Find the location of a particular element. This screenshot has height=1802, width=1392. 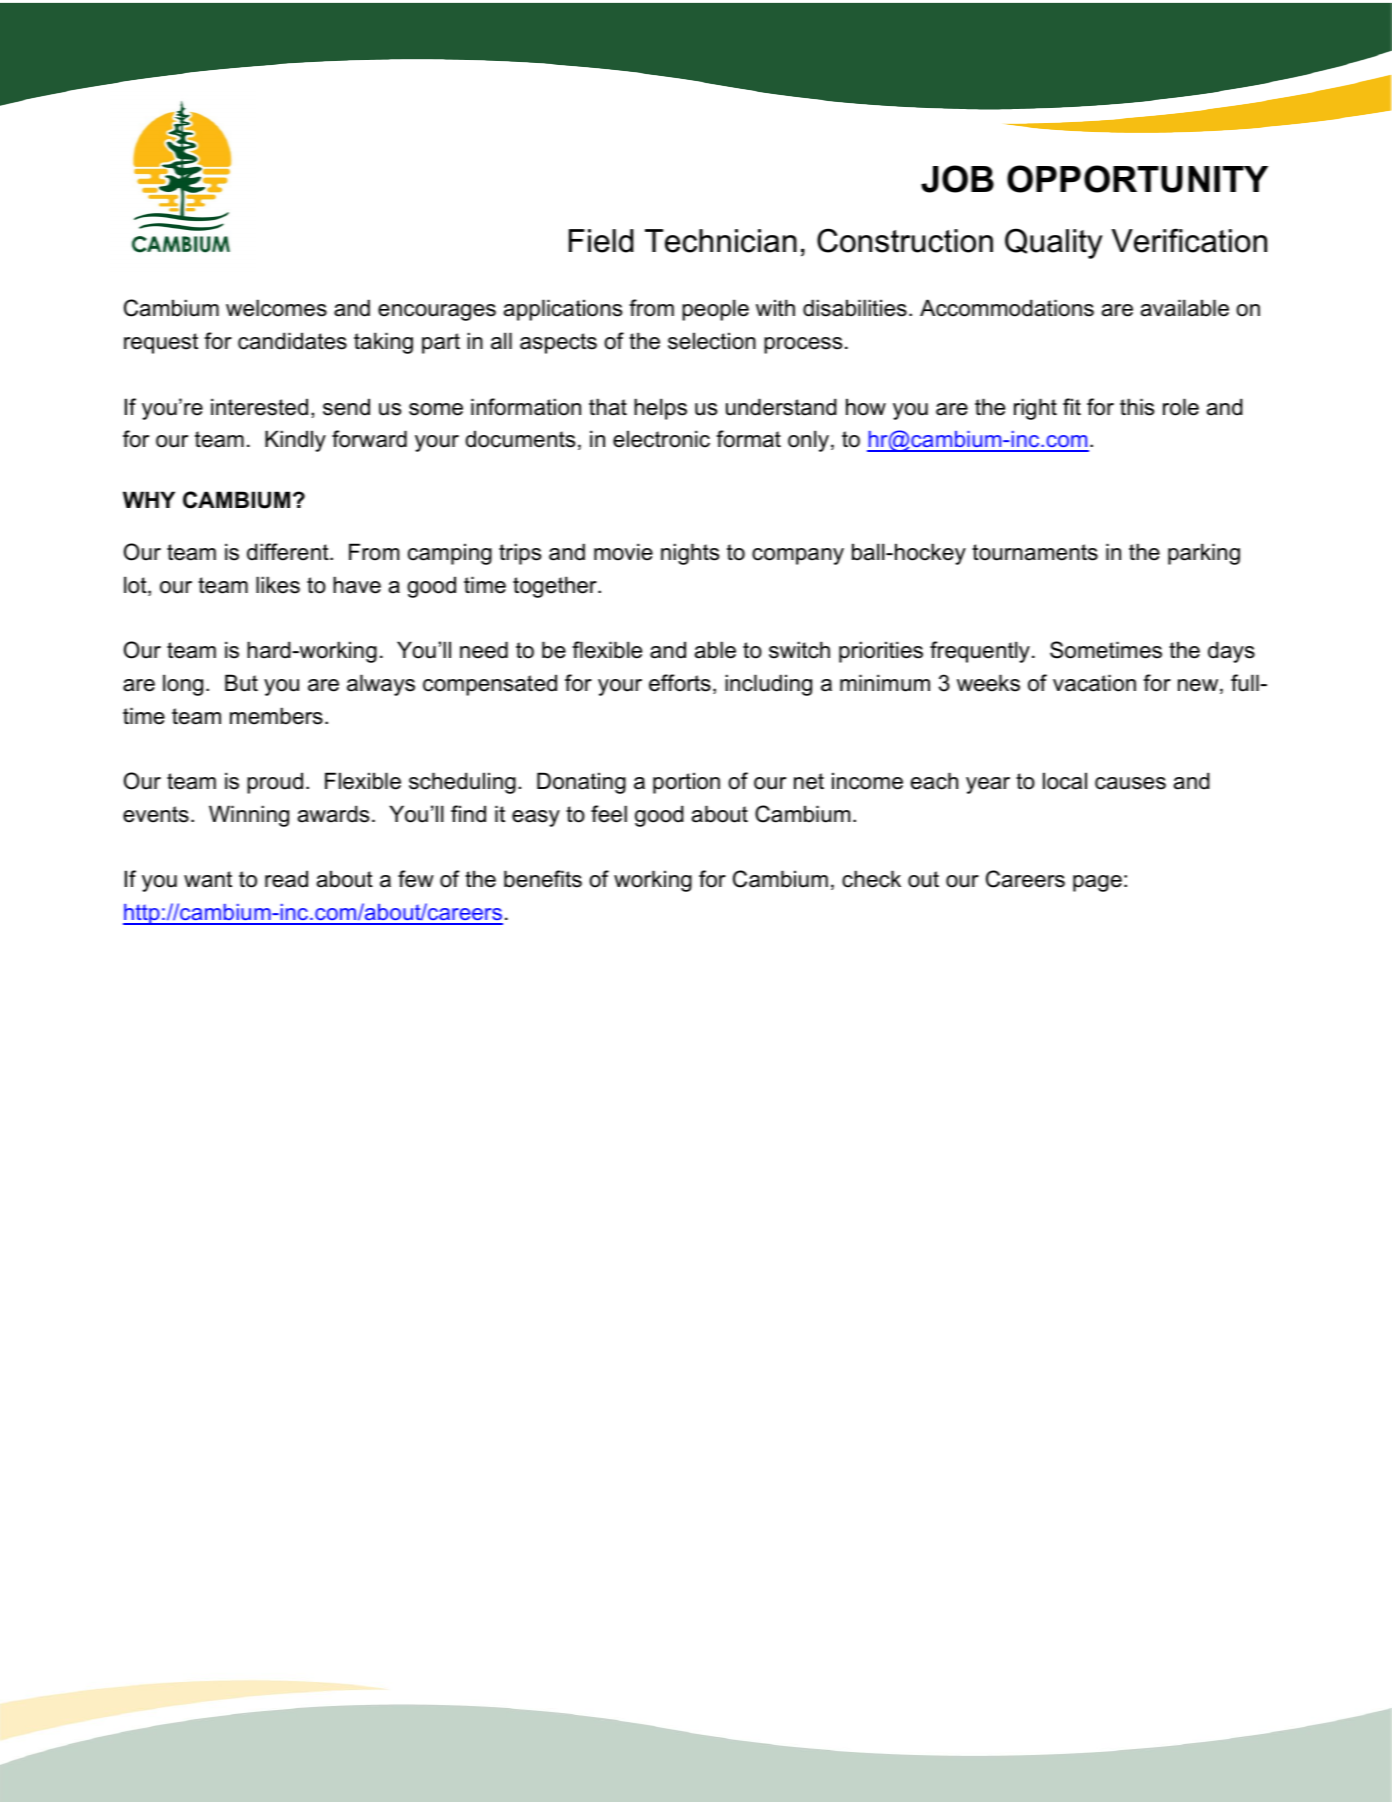

But is located at coordinates (241, 683).
